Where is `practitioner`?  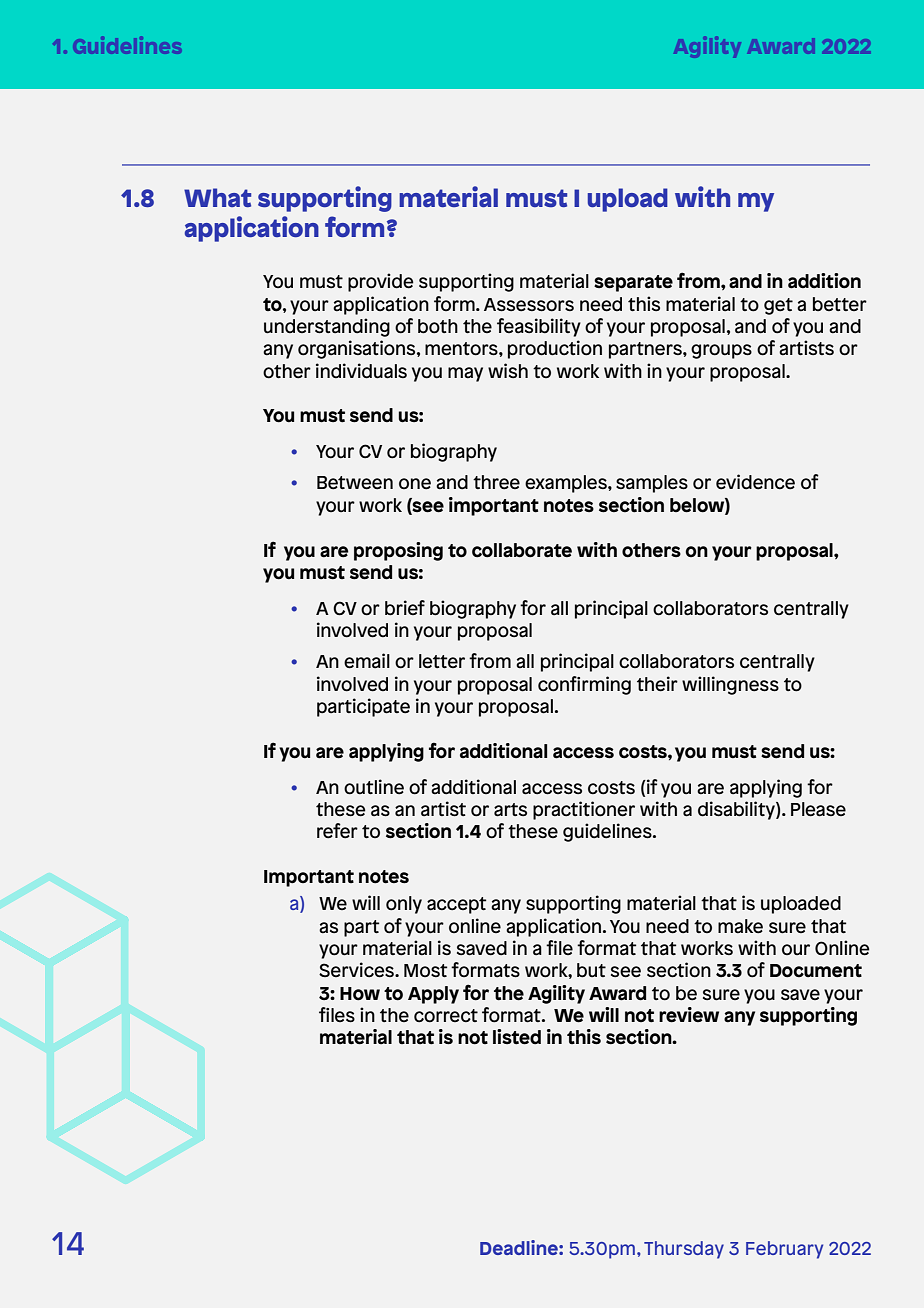
practitioner is located at coordinates (584, 810).
